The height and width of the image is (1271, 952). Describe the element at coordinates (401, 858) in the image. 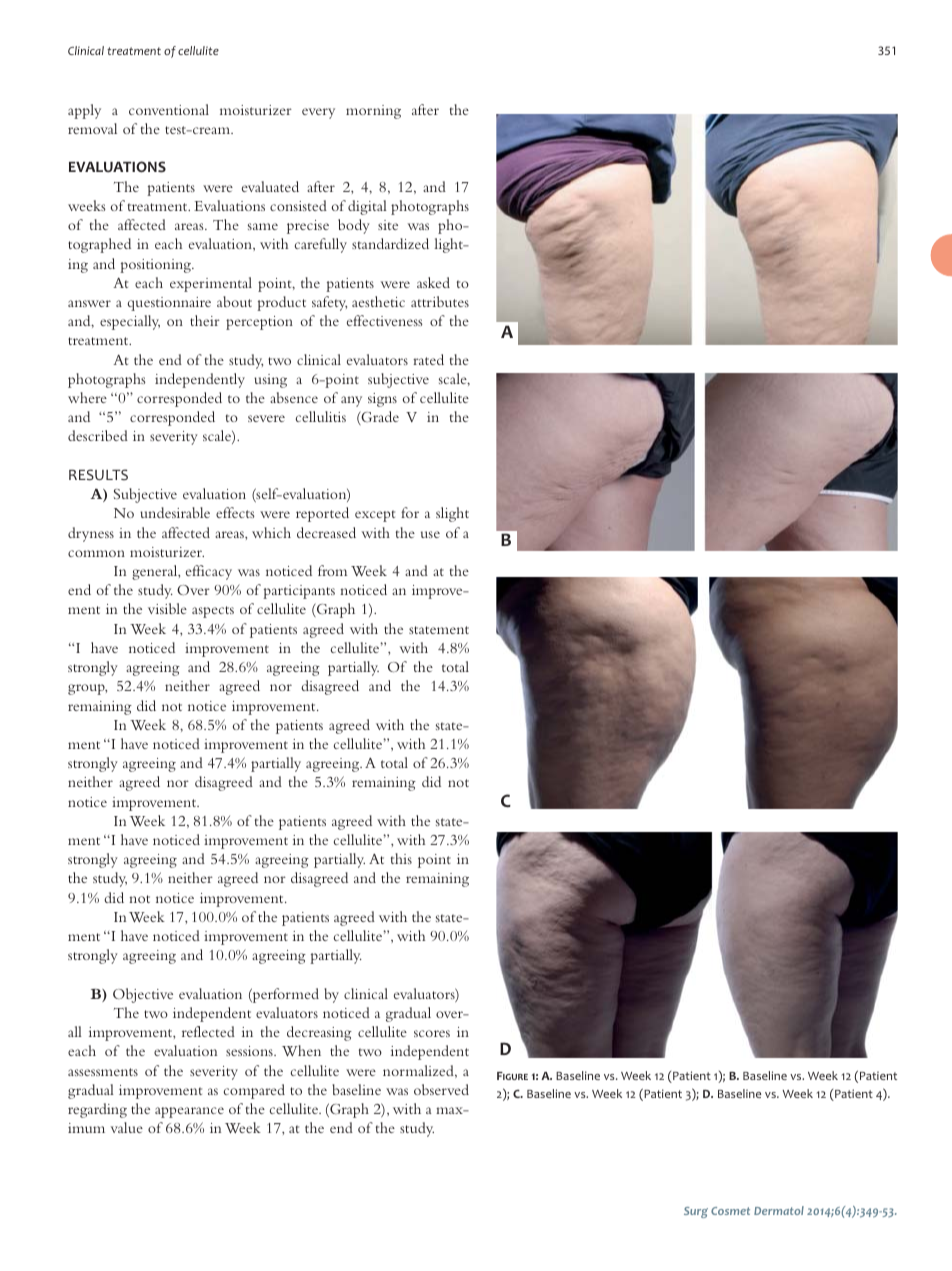

I see `this` at that location.
